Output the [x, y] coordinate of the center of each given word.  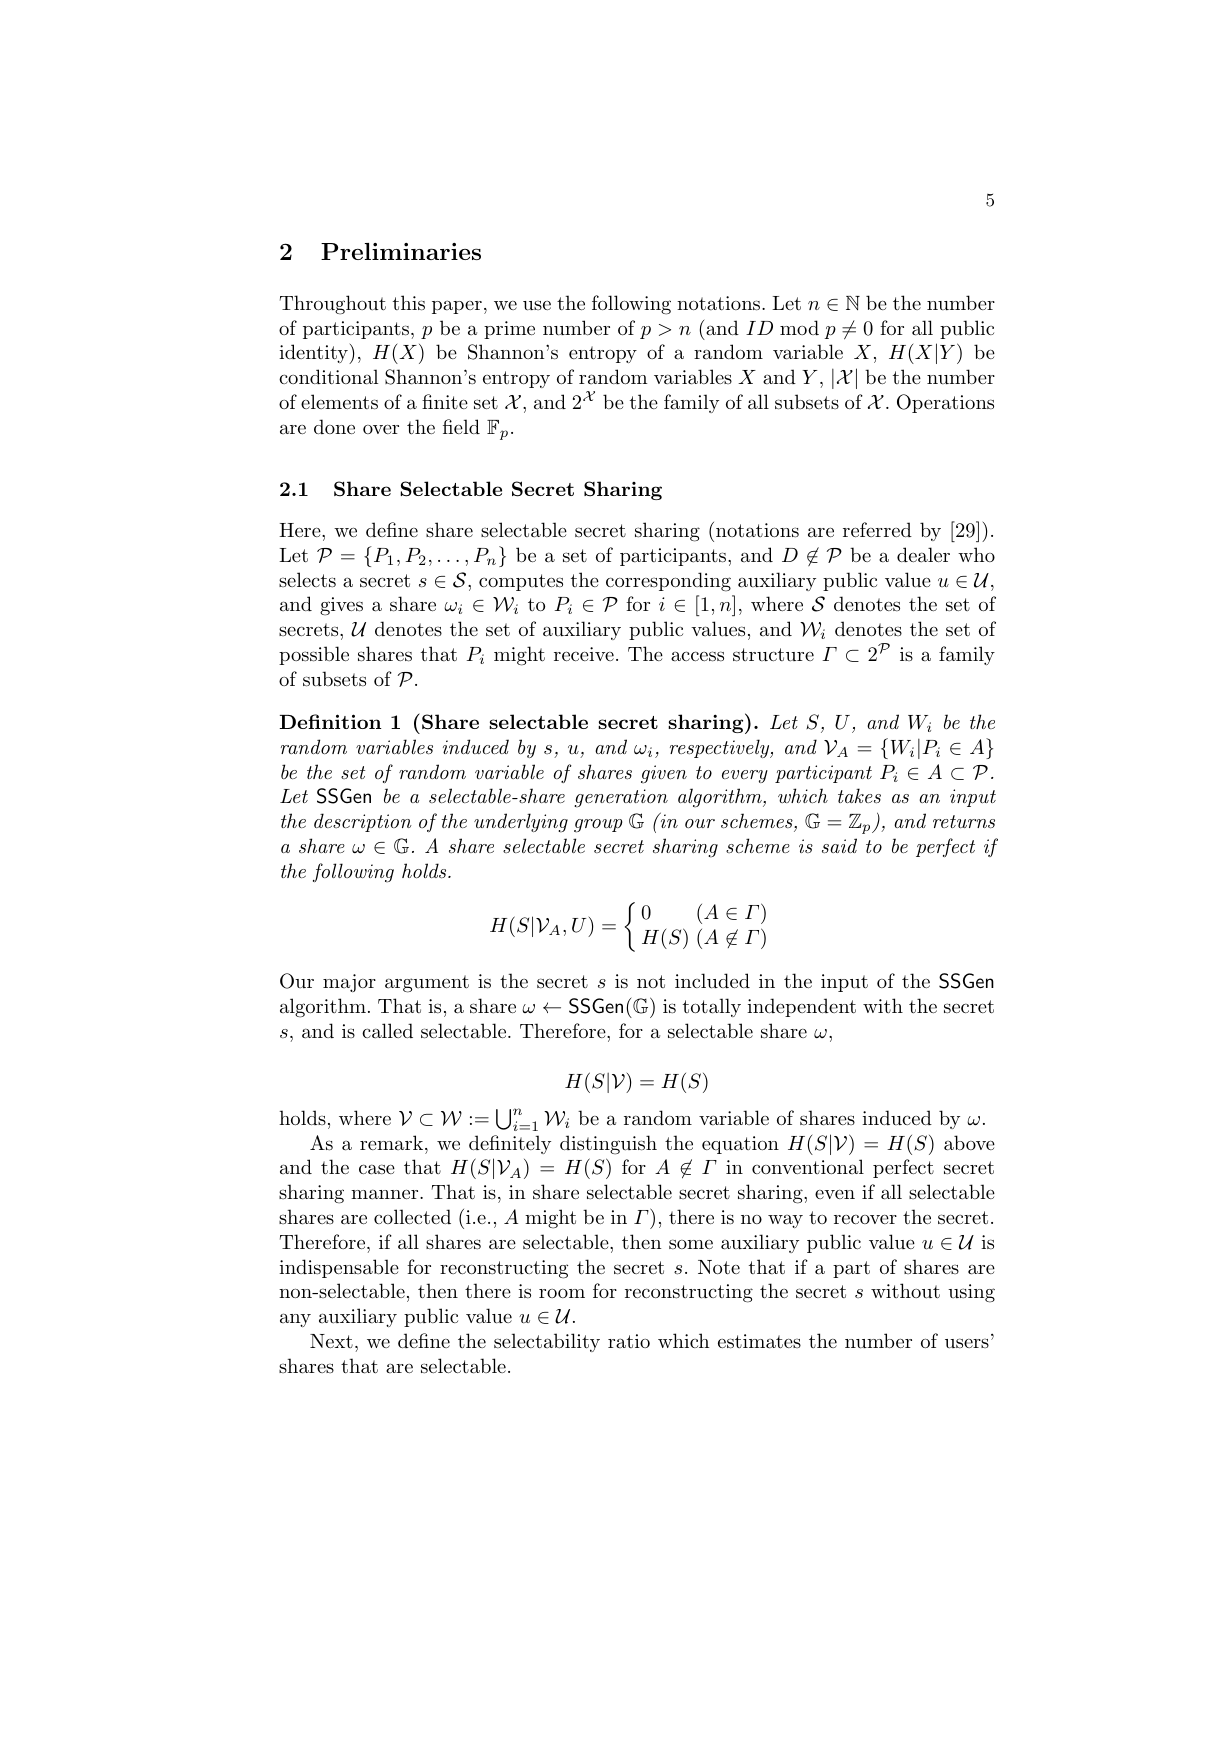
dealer [923, 555]
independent [801, 1007]
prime [509, 330]
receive [584, 654]
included [712, 981]
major [349, 983]
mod [799, 327]
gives [341, 606]
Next [331, 1341]
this [409, 303]
